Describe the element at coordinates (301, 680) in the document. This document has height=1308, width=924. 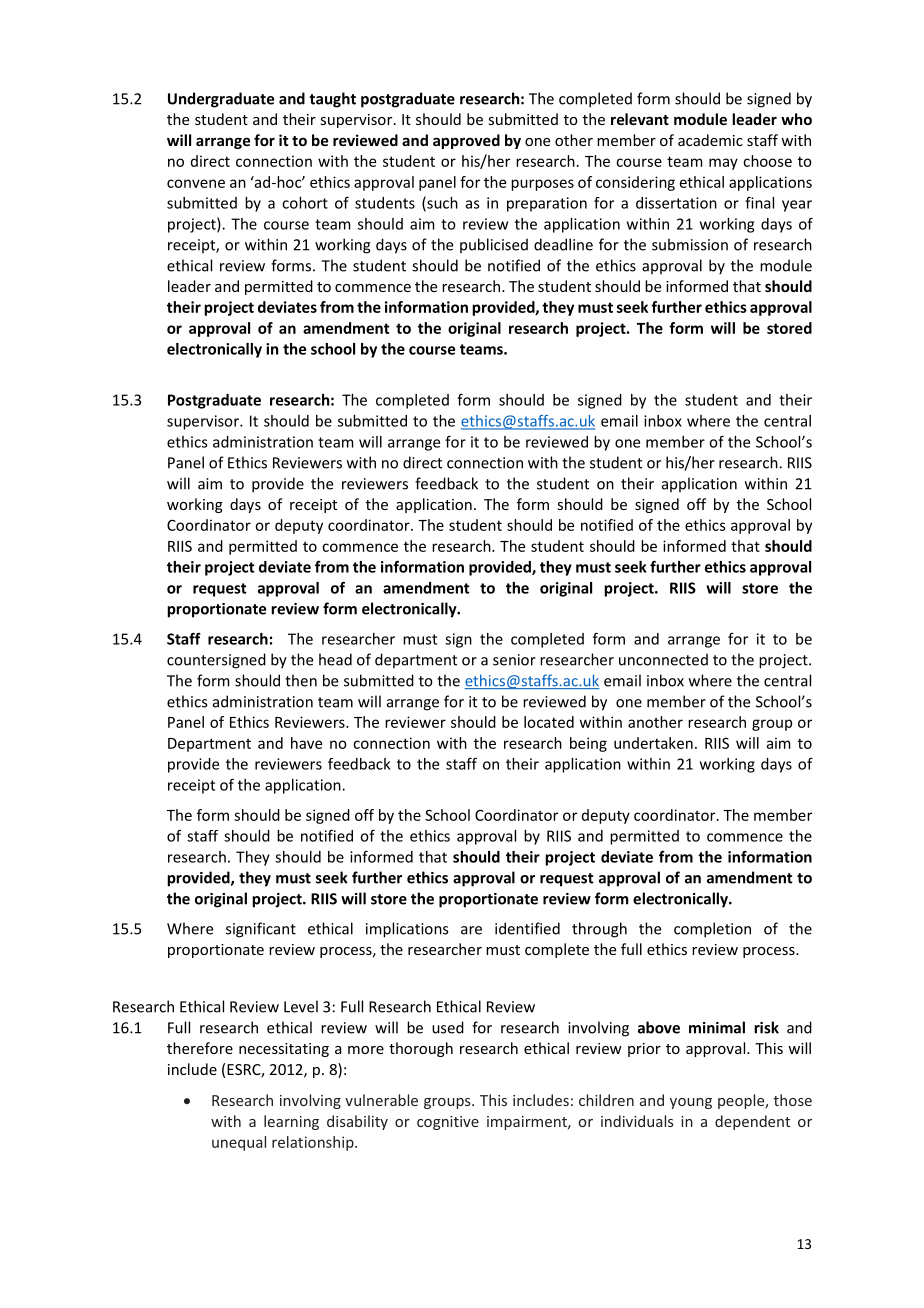
I see `then` at that location.
